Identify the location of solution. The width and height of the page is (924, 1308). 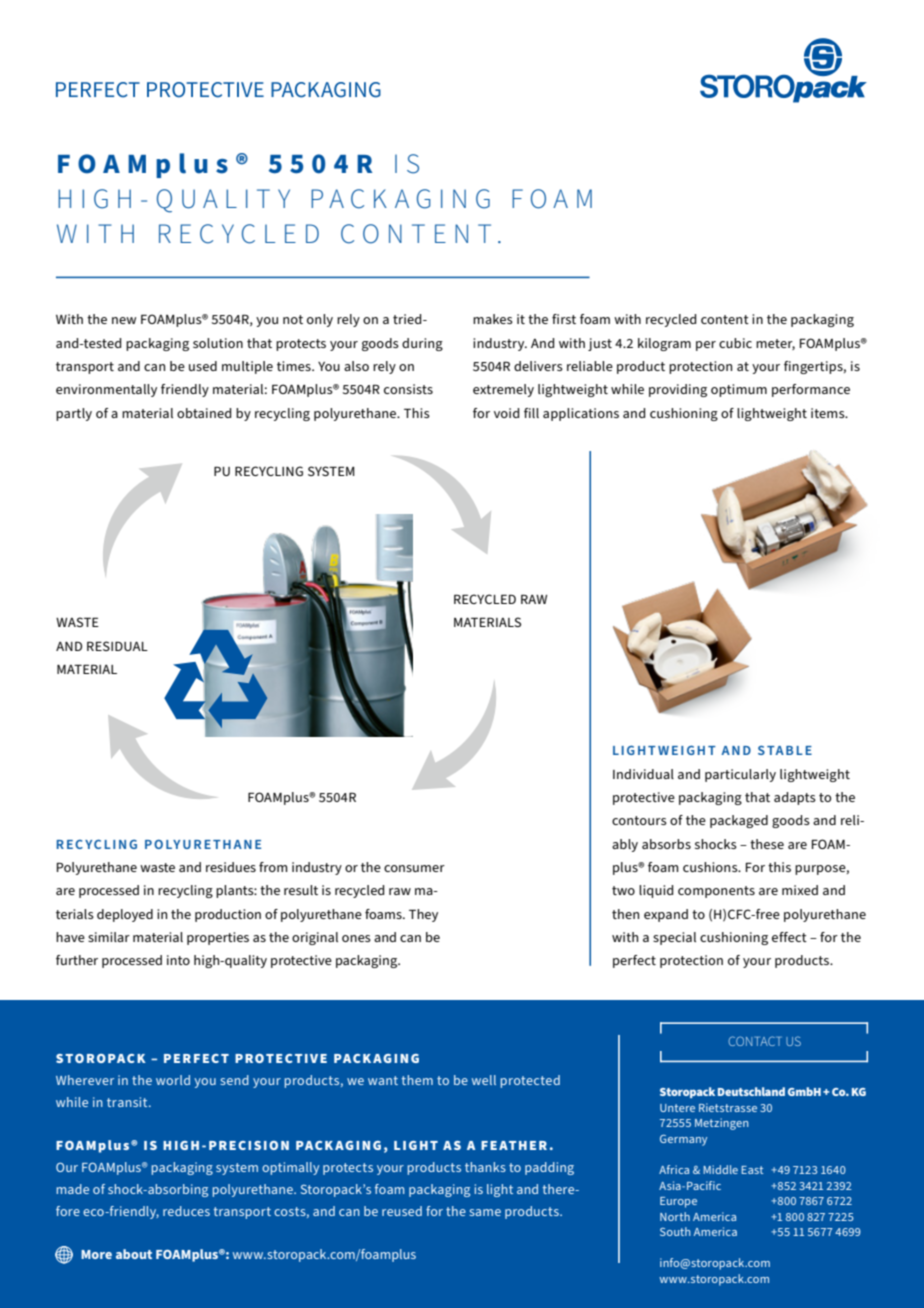
(218, 343).
